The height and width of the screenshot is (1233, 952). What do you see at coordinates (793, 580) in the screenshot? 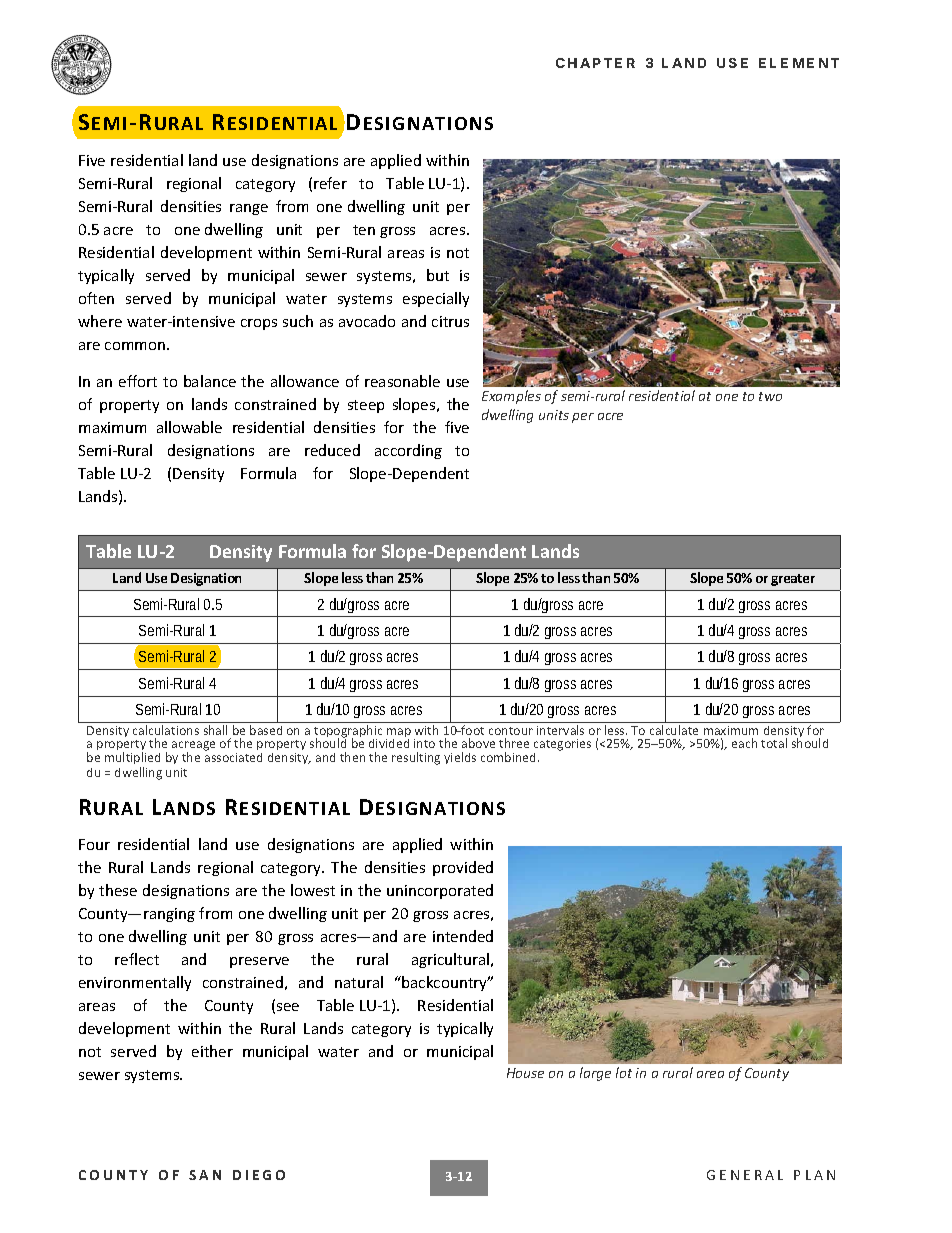
I see `greater` at bounding box center [793, 580].
